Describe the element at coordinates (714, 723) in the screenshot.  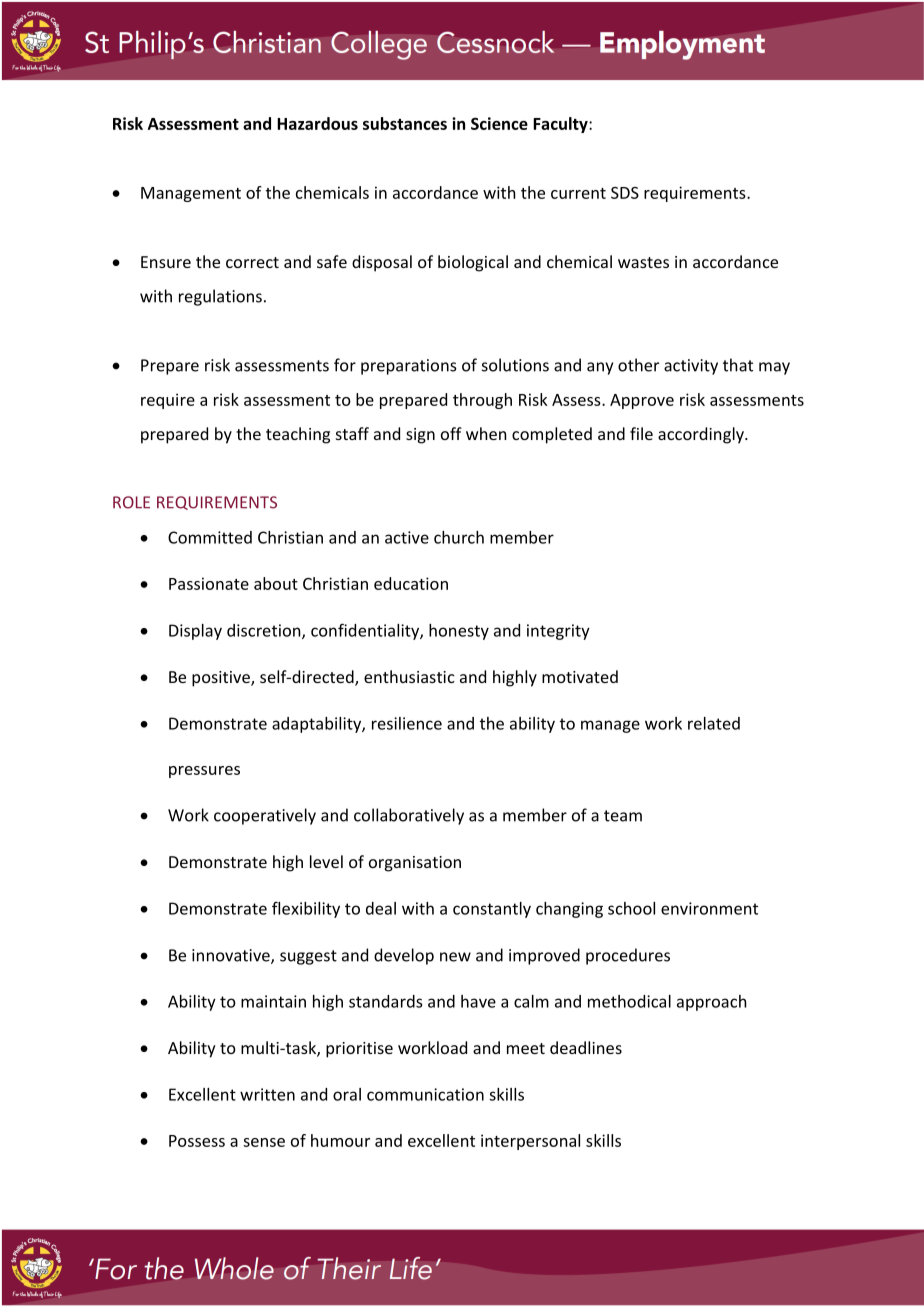
I see `related` at that location.
